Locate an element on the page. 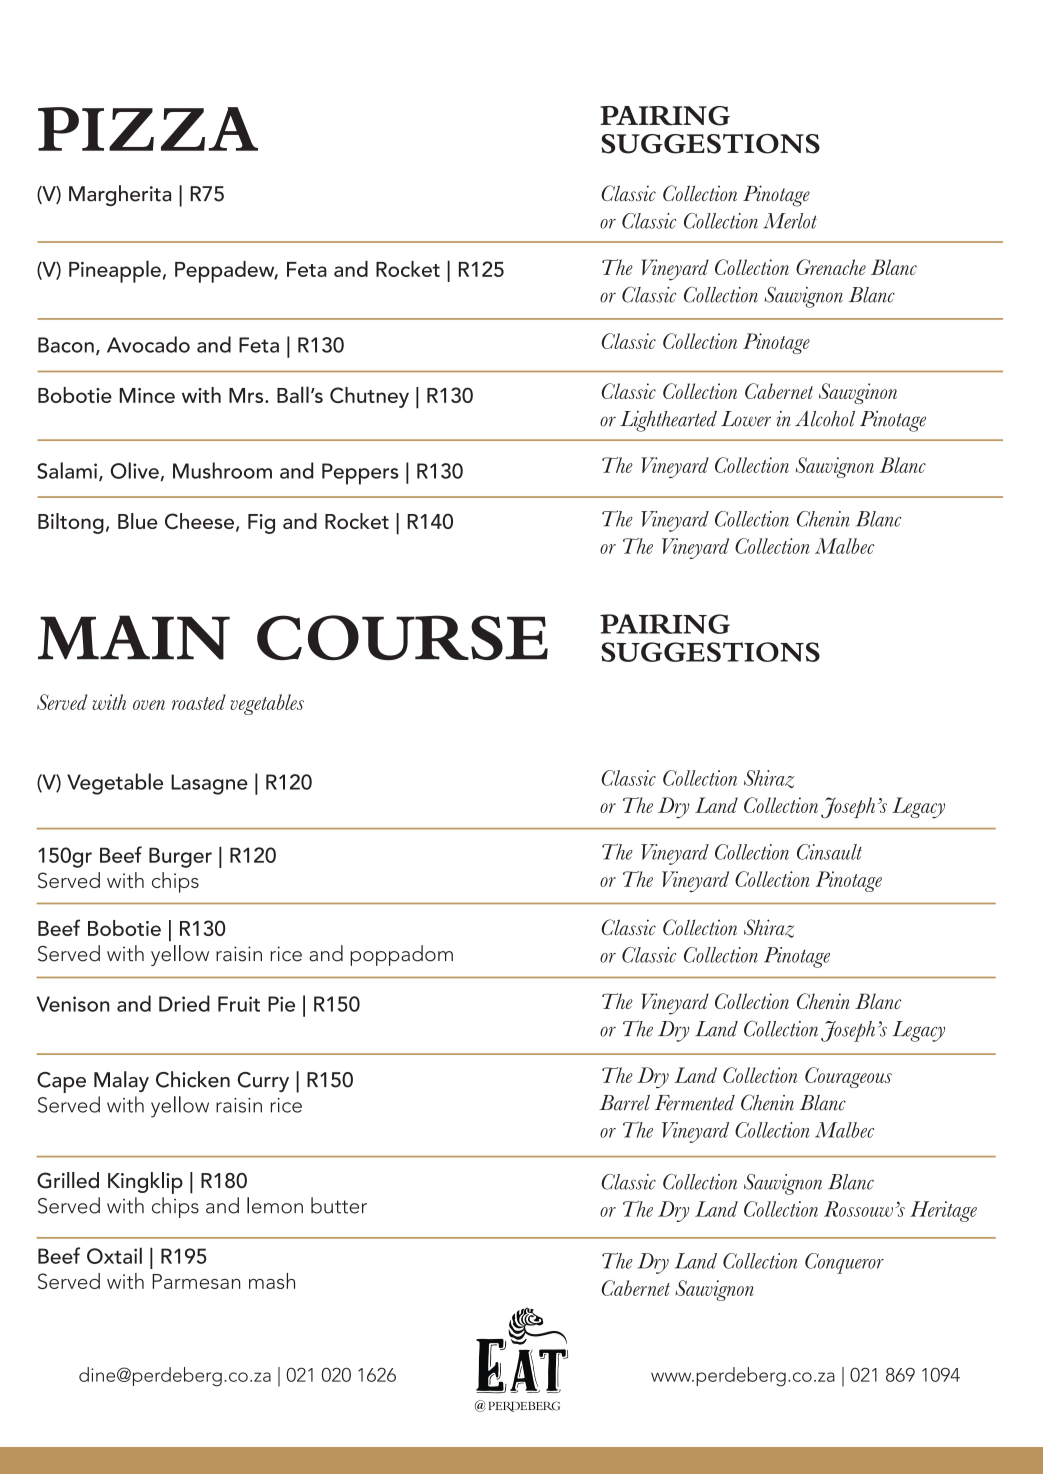 The image size is (1043, 1474). Courageous is located at coordinates (848, 1077).
